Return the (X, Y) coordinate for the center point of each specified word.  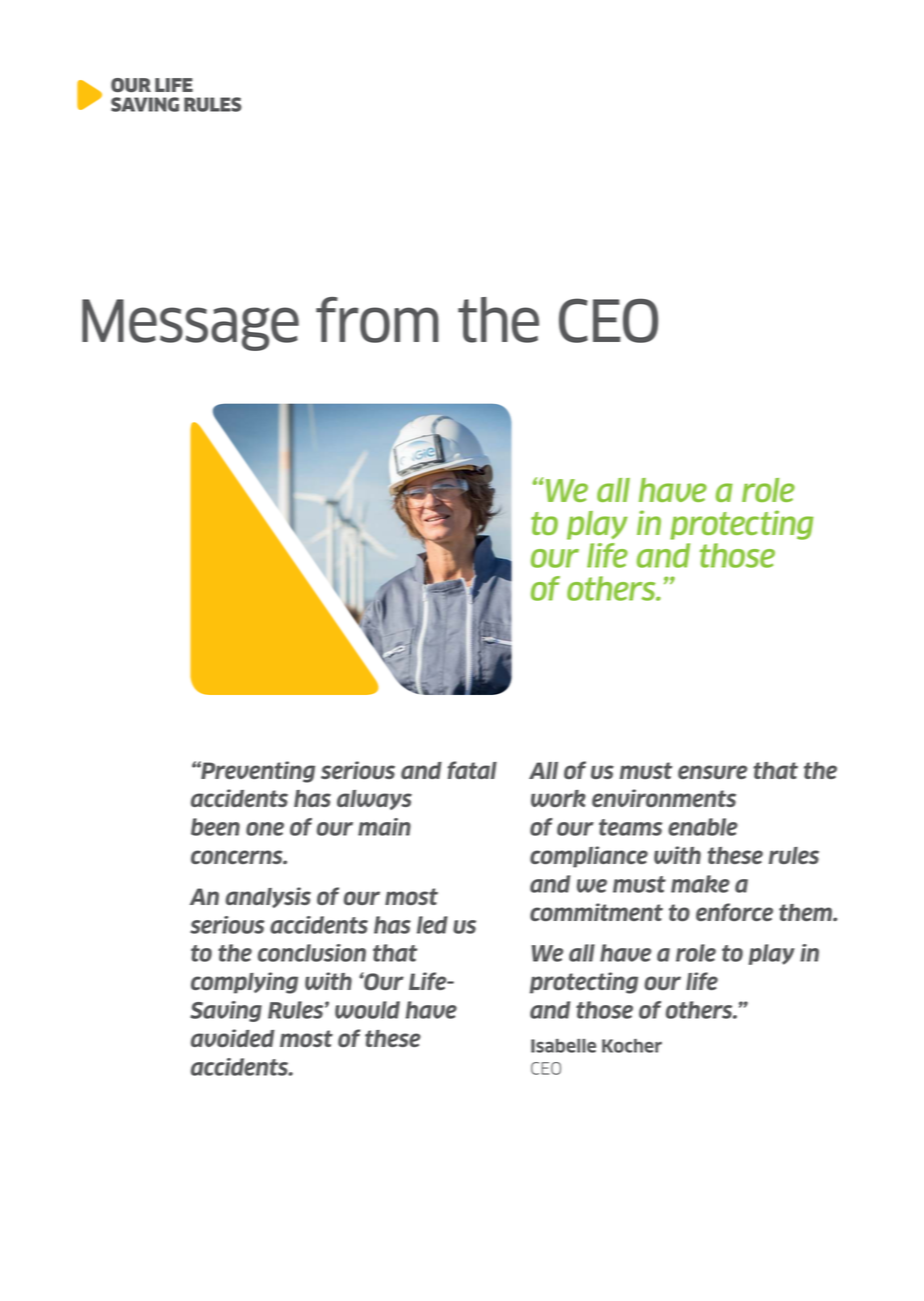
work (558, 798)
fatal (472, 770)
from (377, 320)
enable (703, 827)
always (374, 800)
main (384, 827)
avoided (233, 1038)
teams (630, 827)
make (700, 884)
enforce (734, 912)
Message (190, 325)
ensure (712, 772)
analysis (268, 897)
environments (664, 798)
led (432, 925)
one (265, 829)
